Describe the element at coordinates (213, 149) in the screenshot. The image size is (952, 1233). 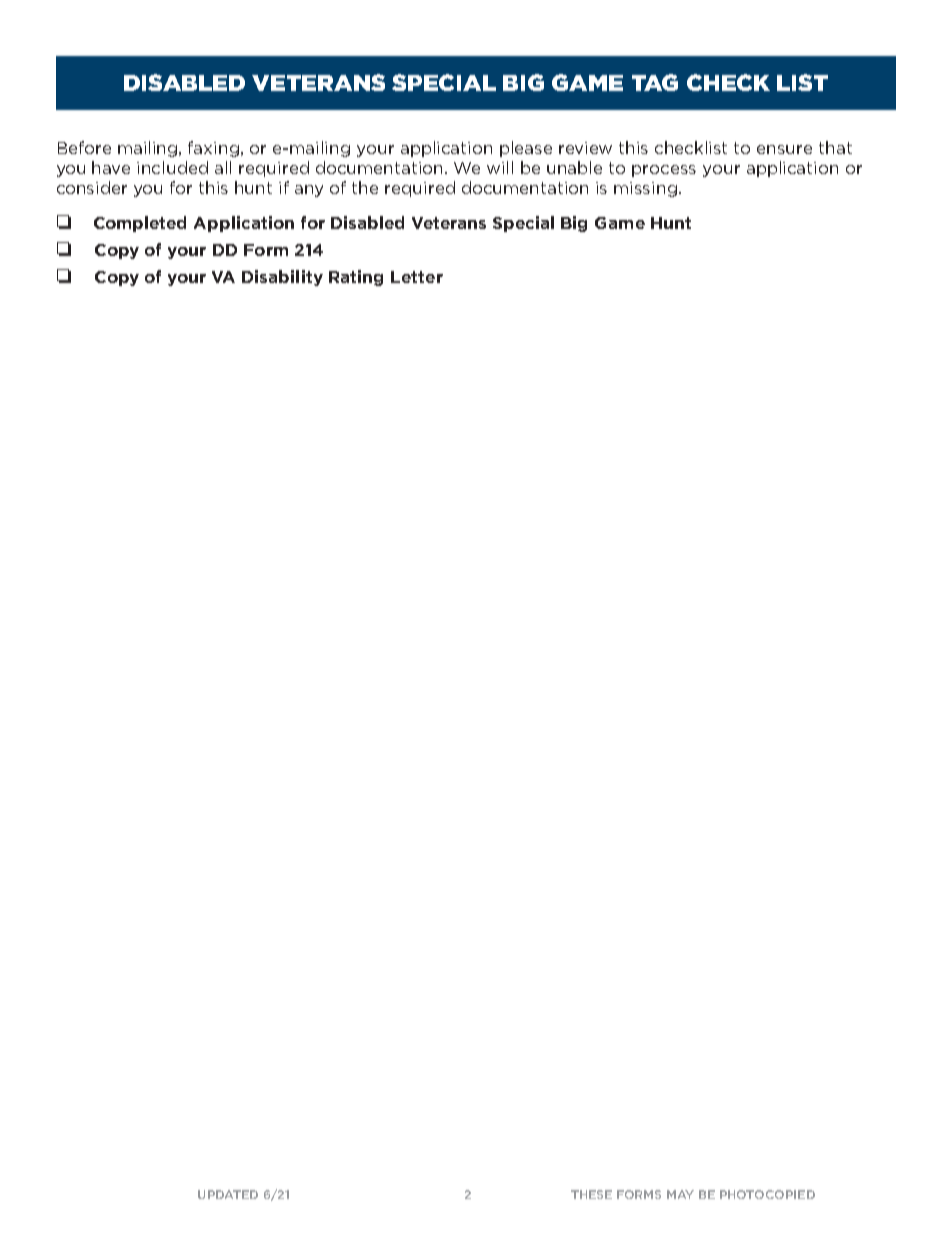
I see `faxing` at that location.
